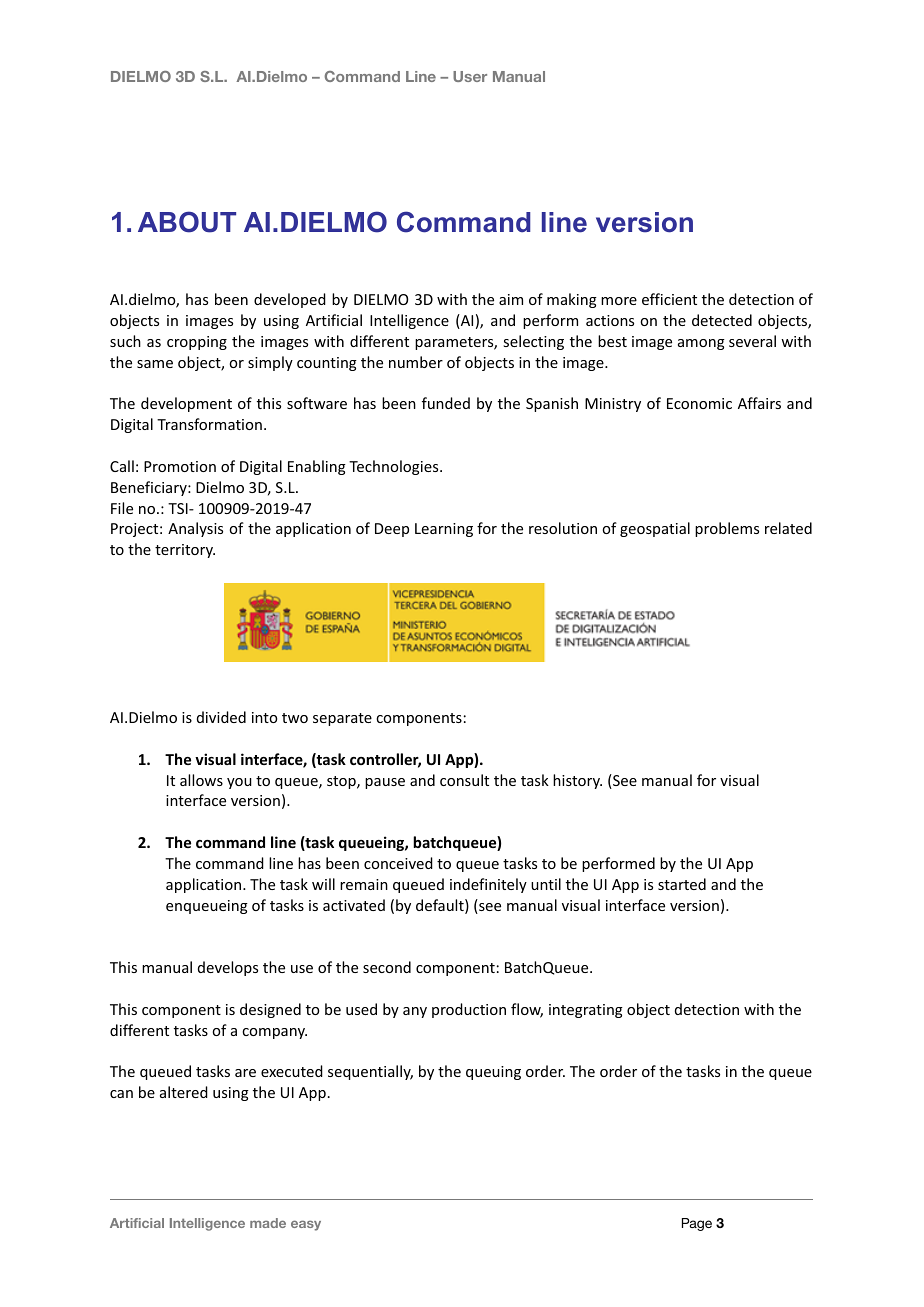 This page has height=1307, width=924. What do you see at coordinates (221, 717) in the page?
I see `divided` at bounding box center [221, 717].
